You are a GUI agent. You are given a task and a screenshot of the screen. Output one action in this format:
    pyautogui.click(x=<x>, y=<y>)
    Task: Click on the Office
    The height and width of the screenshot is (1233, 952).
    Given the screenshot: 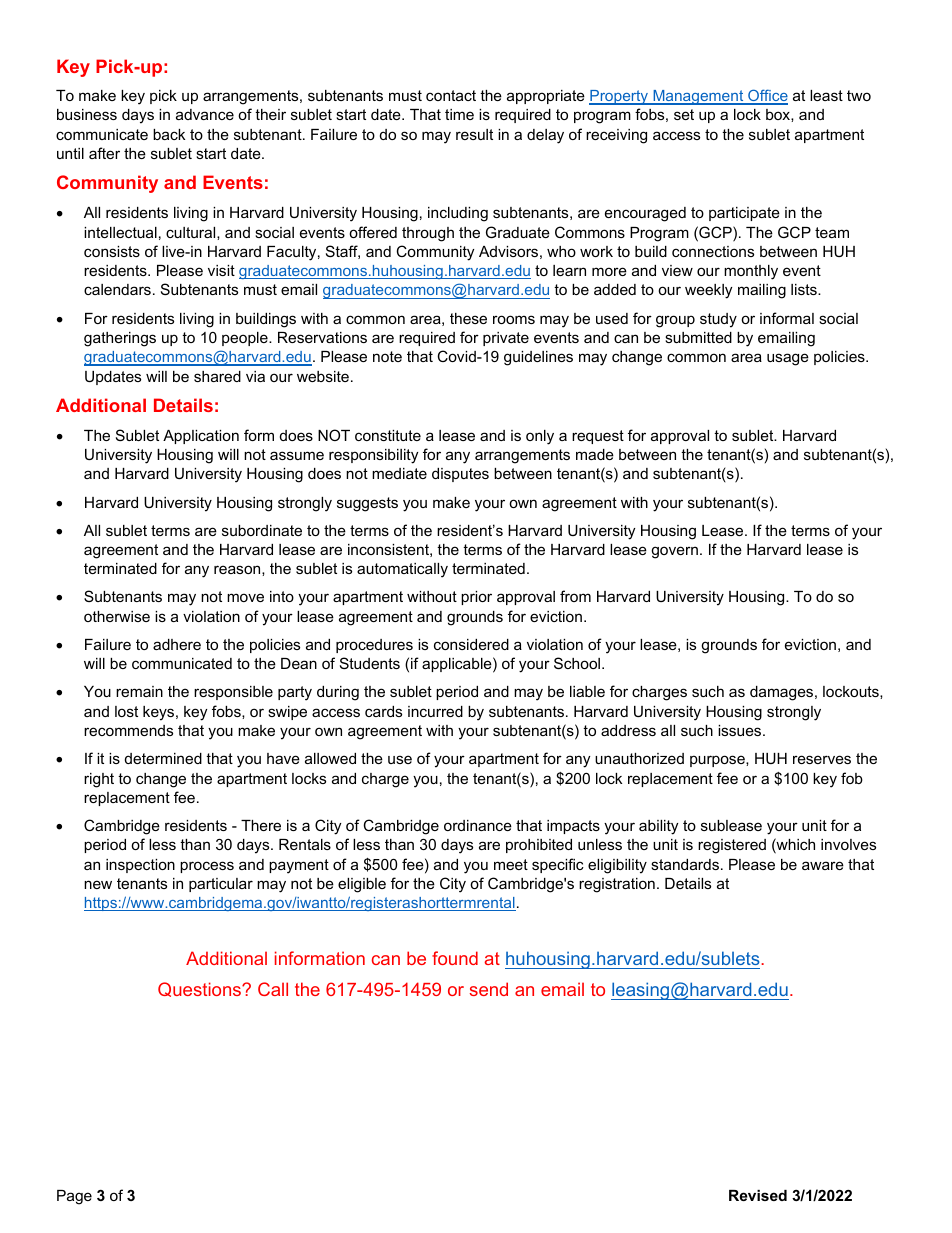 What is the action you would take?
    pyautogui.click(x=767, y=96)
